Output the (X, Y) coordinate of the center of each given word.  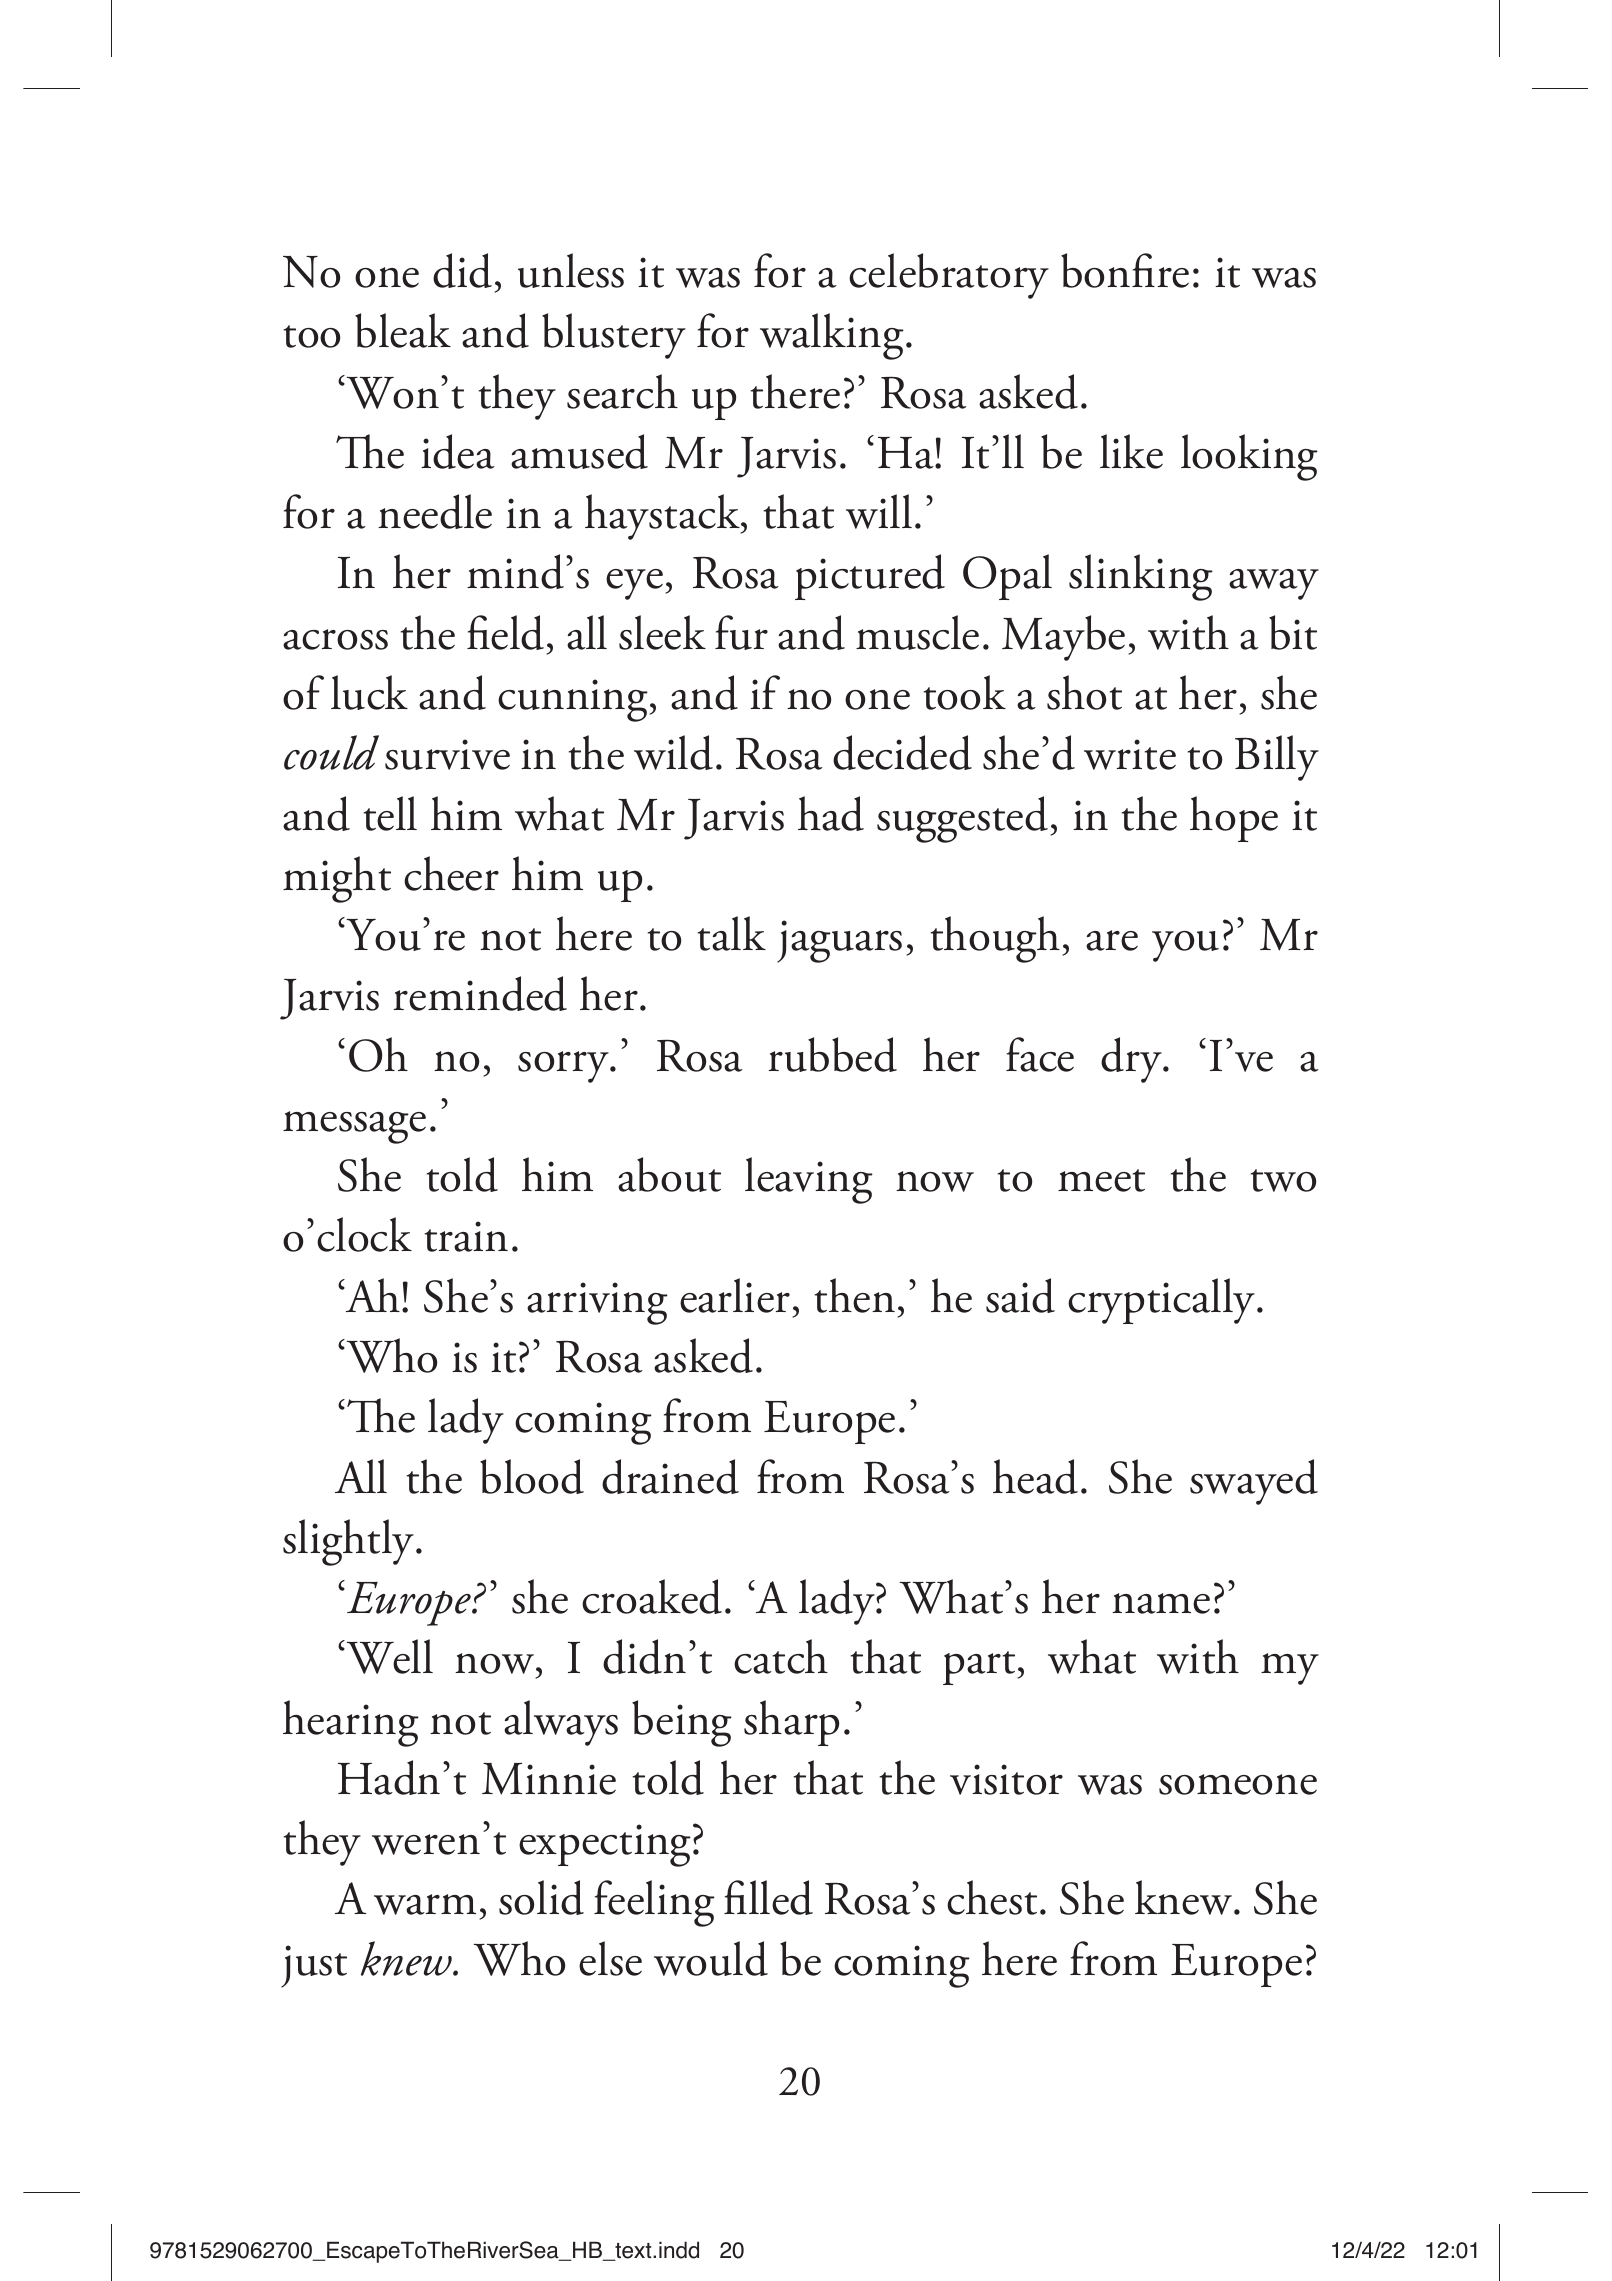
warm (425, 1904)
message (354, 1127)
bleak (403, 330)
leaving (809, 1180)
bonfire (1125, 270)
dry (1132, 1060)
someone (1238, 1784)
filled (768, 1897)
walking (832, 336)
